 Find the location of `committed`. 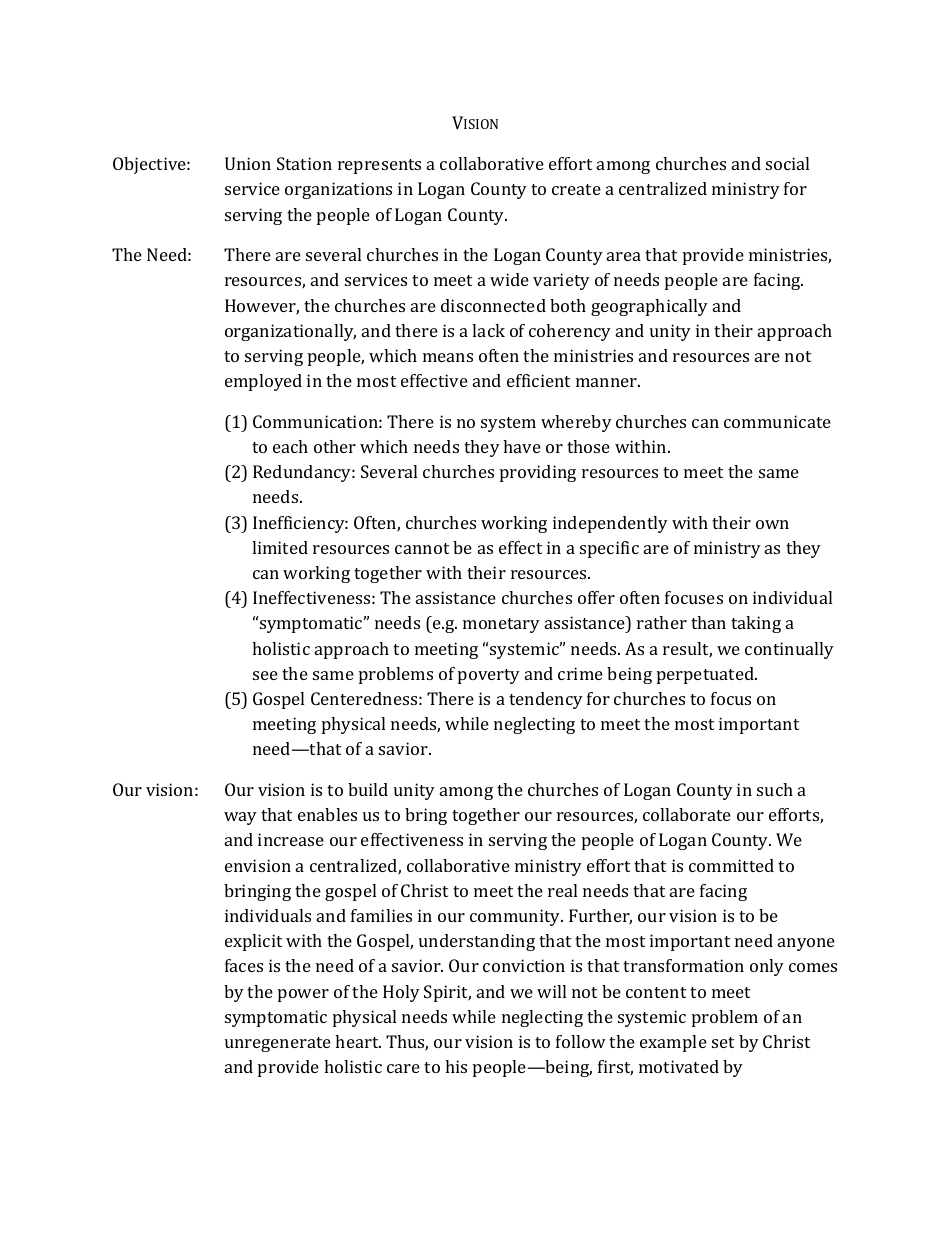

committed is located at coordinates (731, 865).
